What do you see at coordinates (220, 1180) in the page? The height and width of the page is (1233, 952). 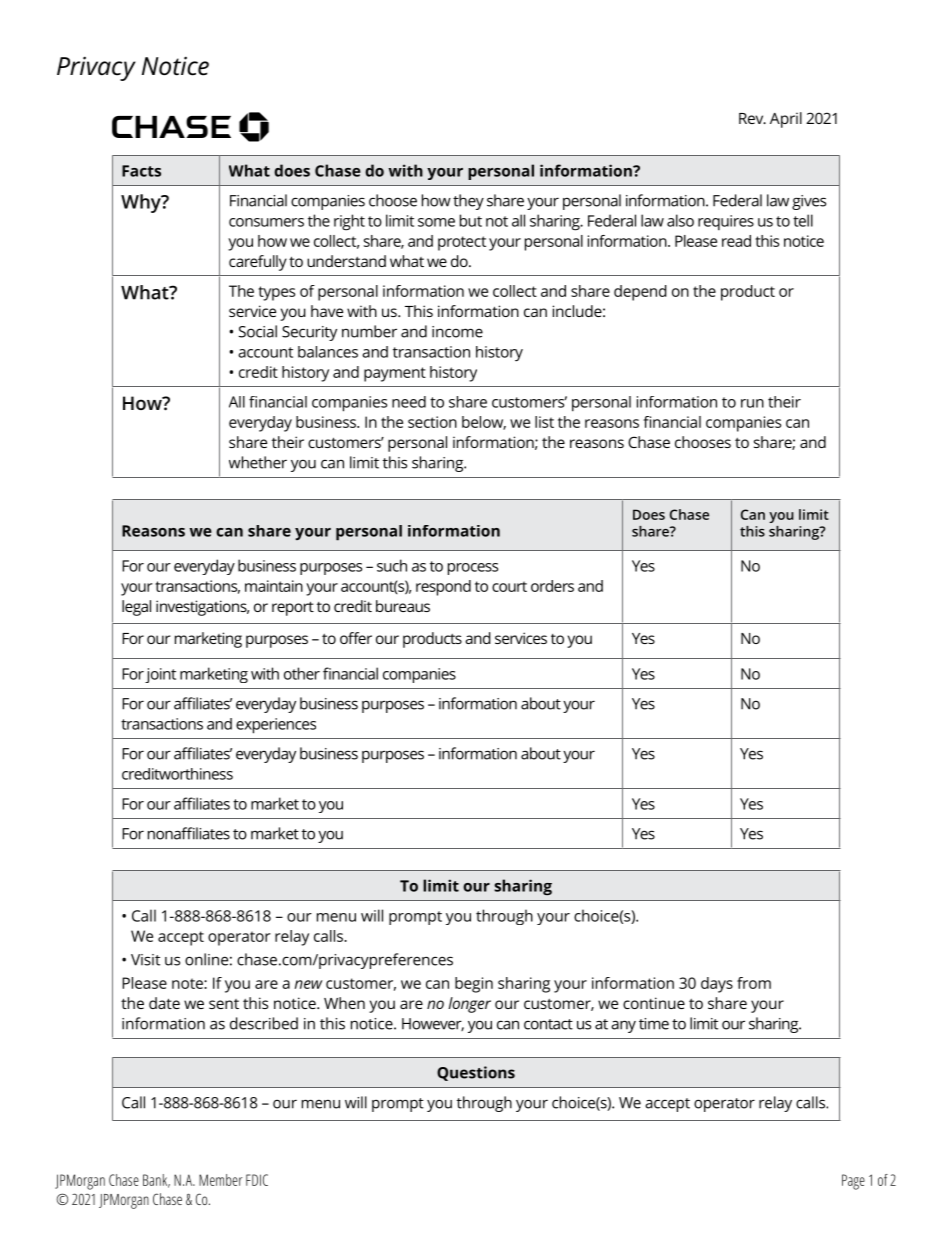 I see `Member` at bounding box center [220, 1180].
